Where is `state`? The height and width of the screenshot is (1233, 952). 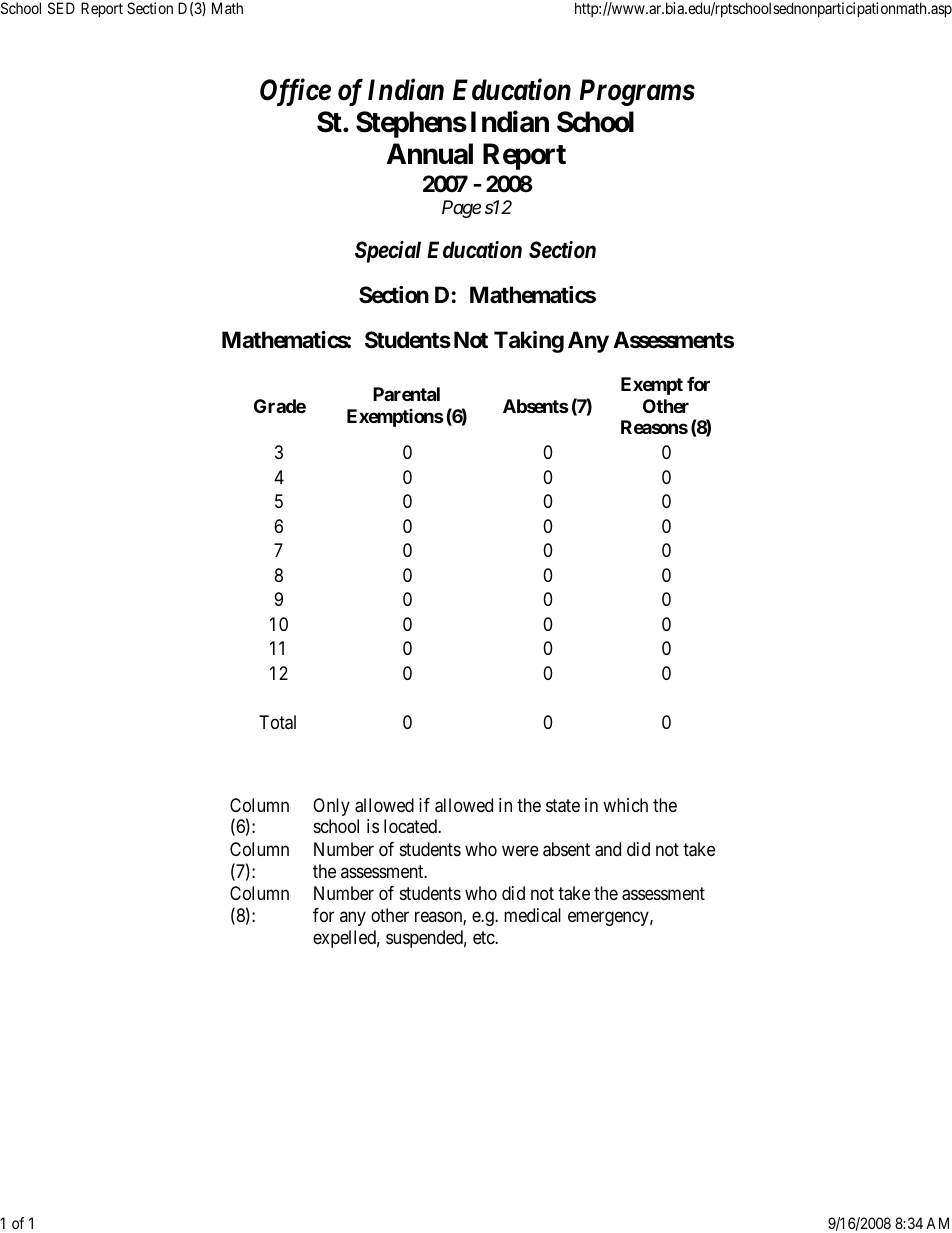 state is located at coordinates (563, 806).
